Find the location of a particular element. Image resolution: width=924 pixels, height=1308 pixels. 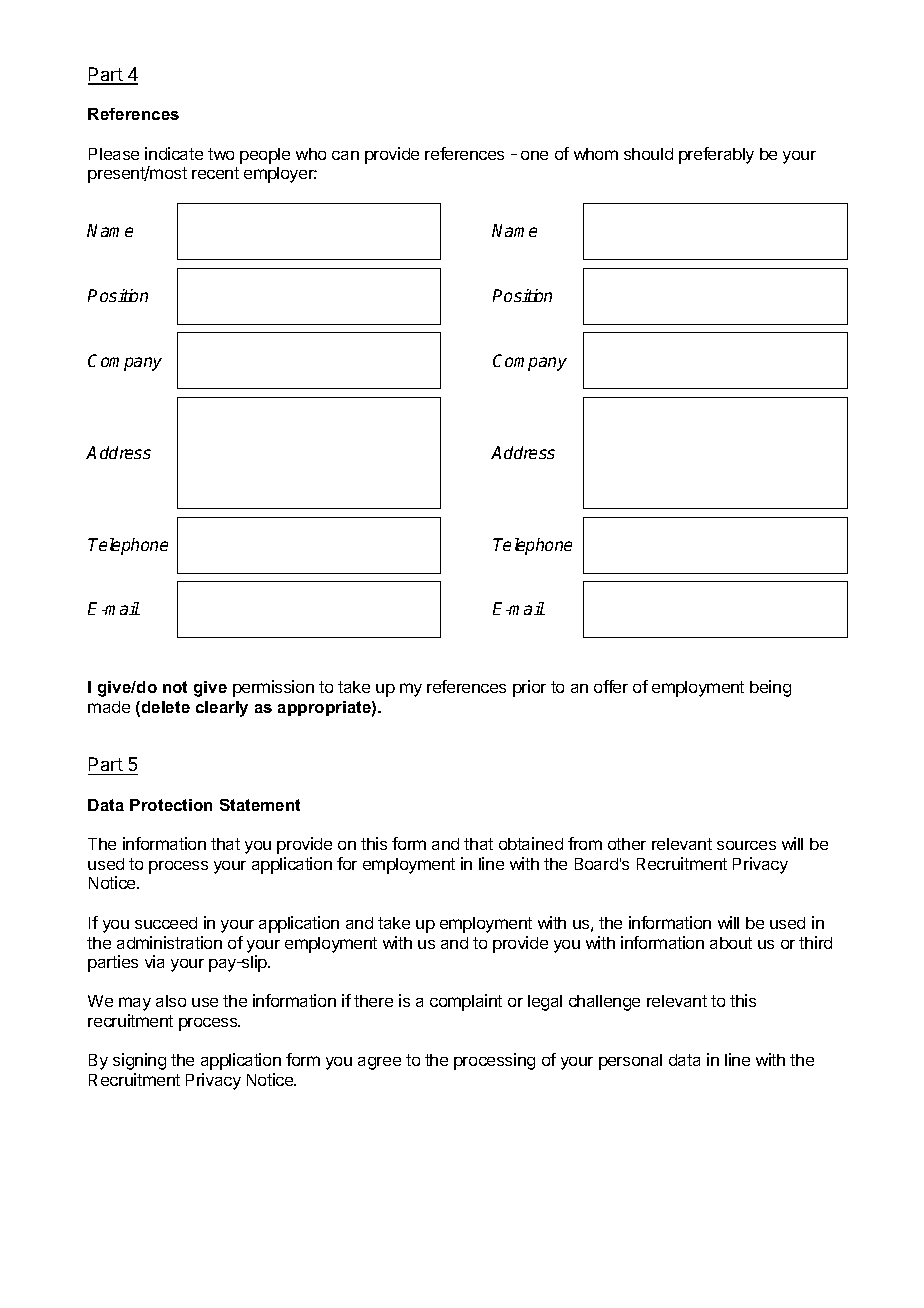

being is located at coordinates (770, 688).
